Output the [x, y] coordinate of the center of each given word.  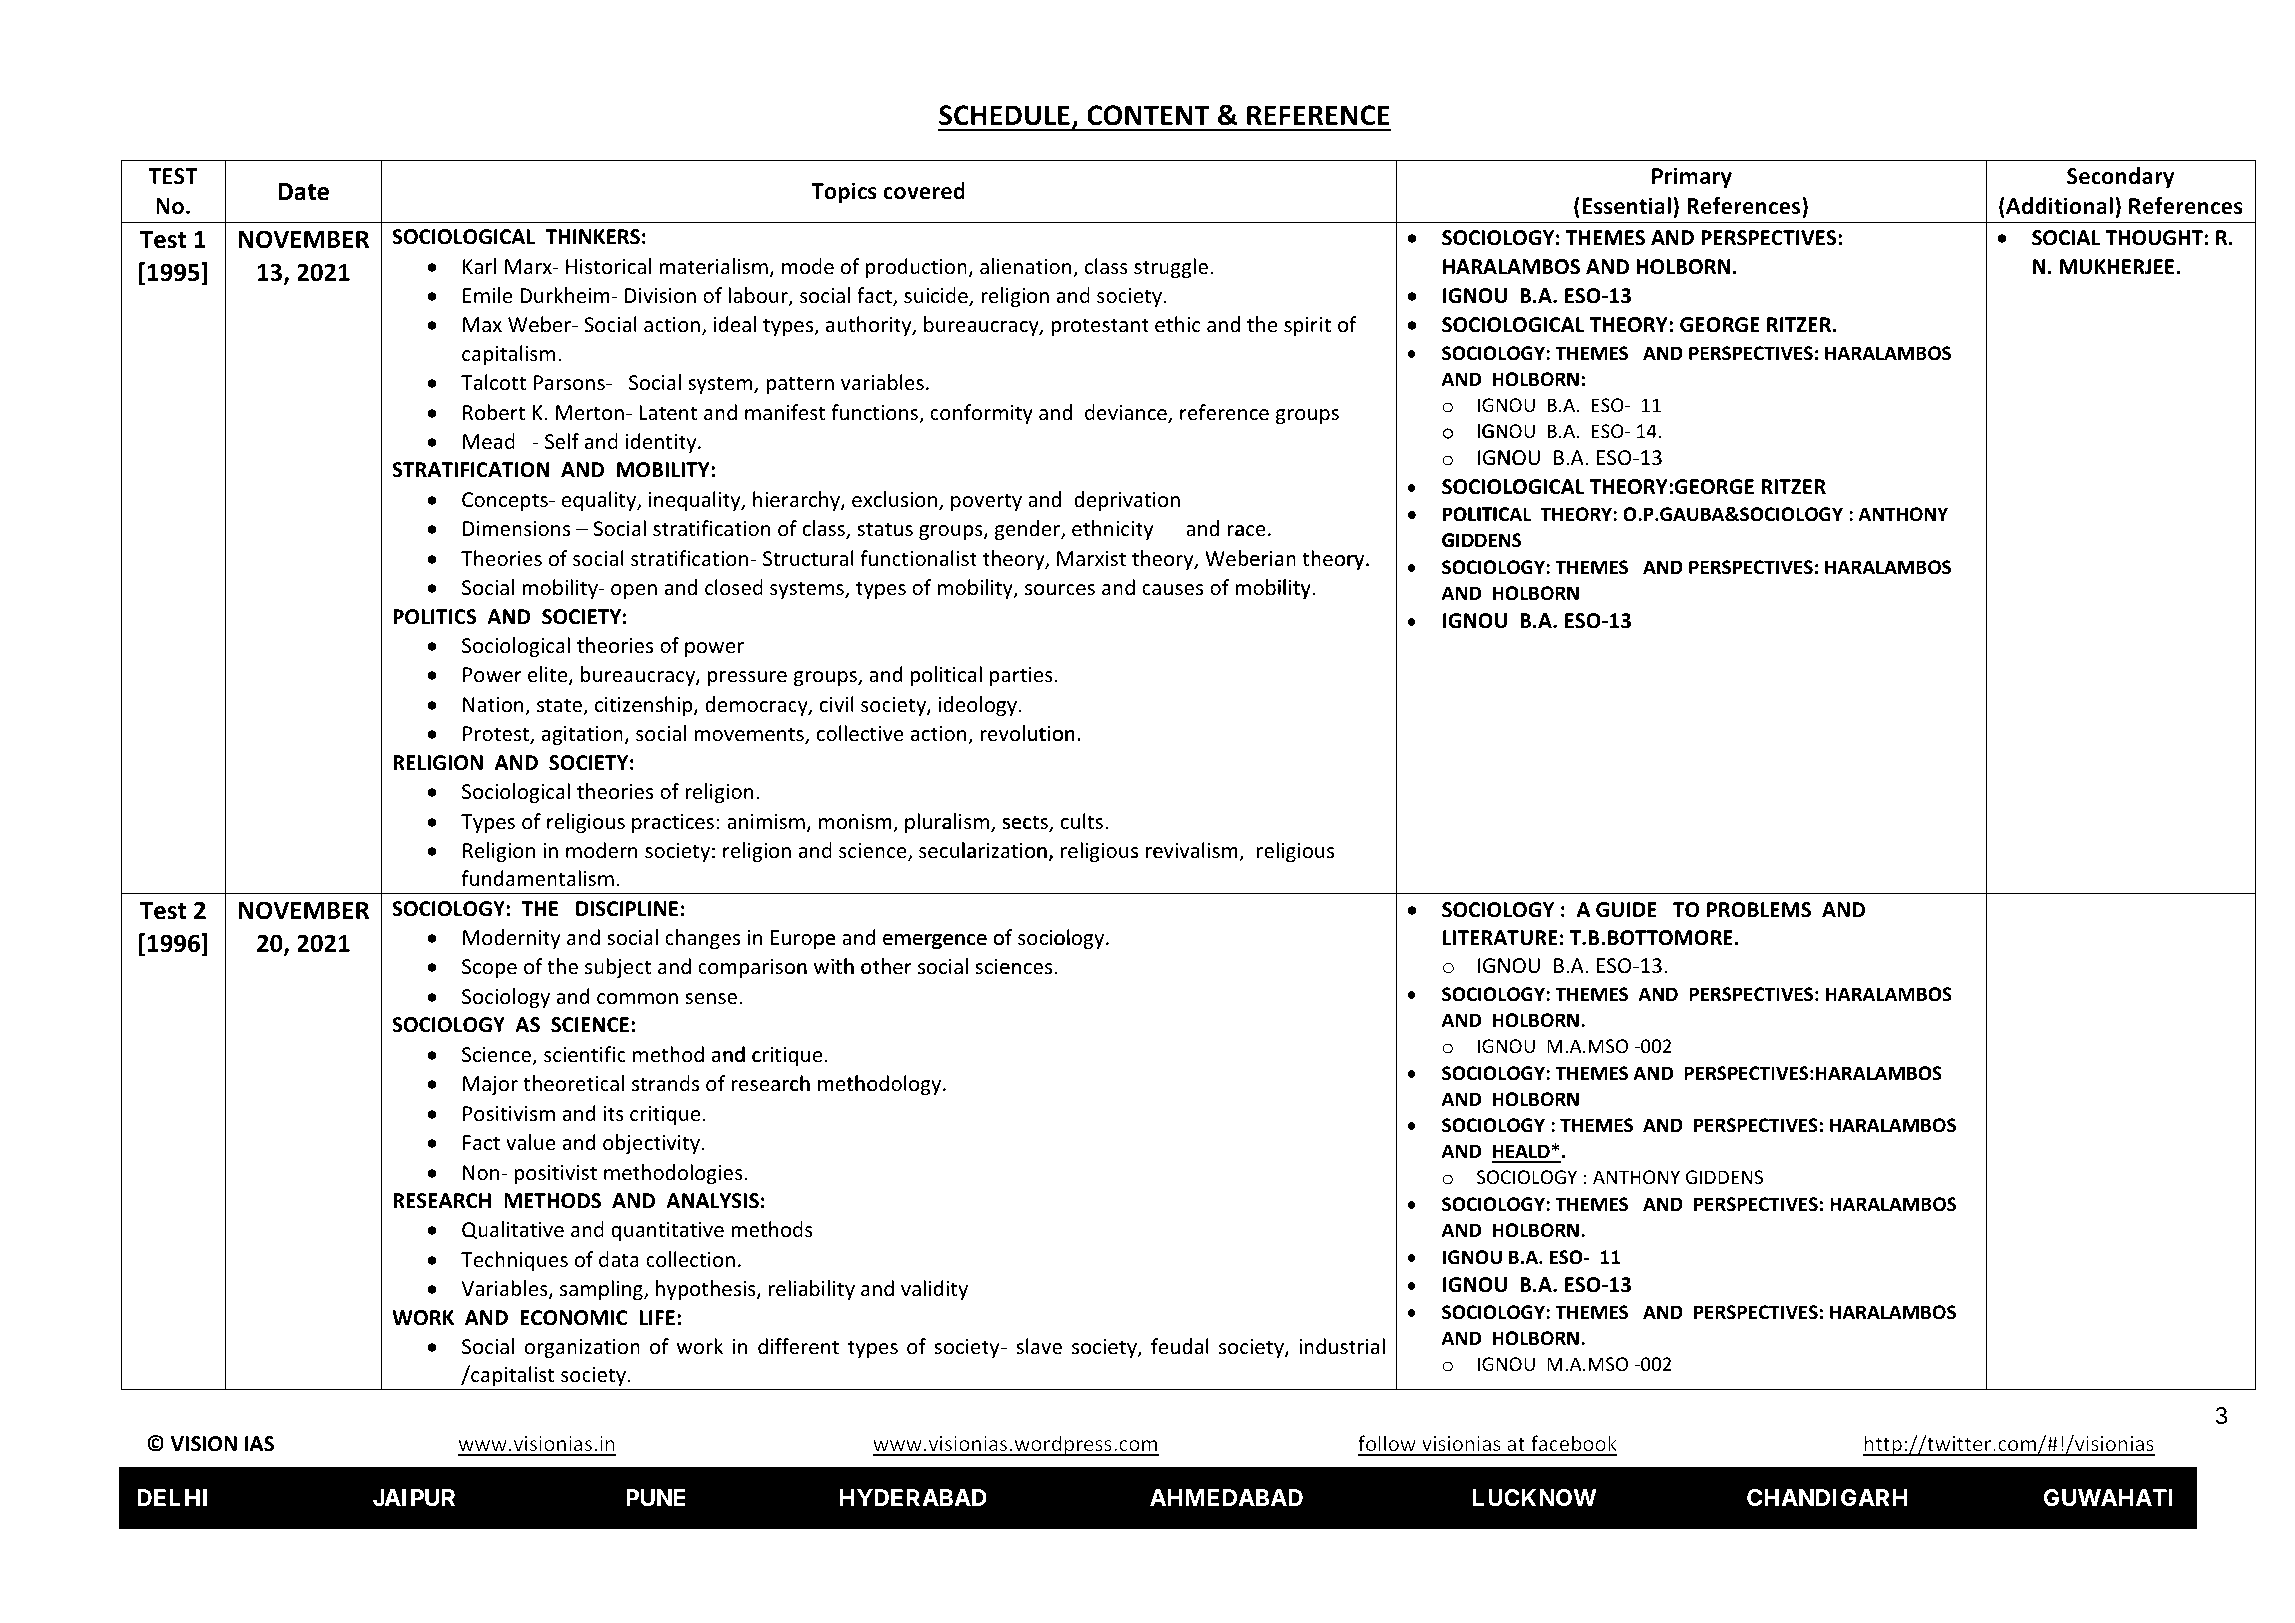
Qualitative [513, 1230]
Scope [489, 968]
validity [934, 1290]
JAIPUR [414, 1497]
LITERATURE [1500, 938]
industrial [1342, 1346]
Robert [494, 412]
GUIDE [1626, 910]
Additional [2058, 207]
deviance [1127, 413]
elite [549, 676]
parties [1021, 676]
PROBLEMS [1759, 910]
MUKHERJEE [2118, 267]
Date [303, 192]
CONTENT [1148, 115]
